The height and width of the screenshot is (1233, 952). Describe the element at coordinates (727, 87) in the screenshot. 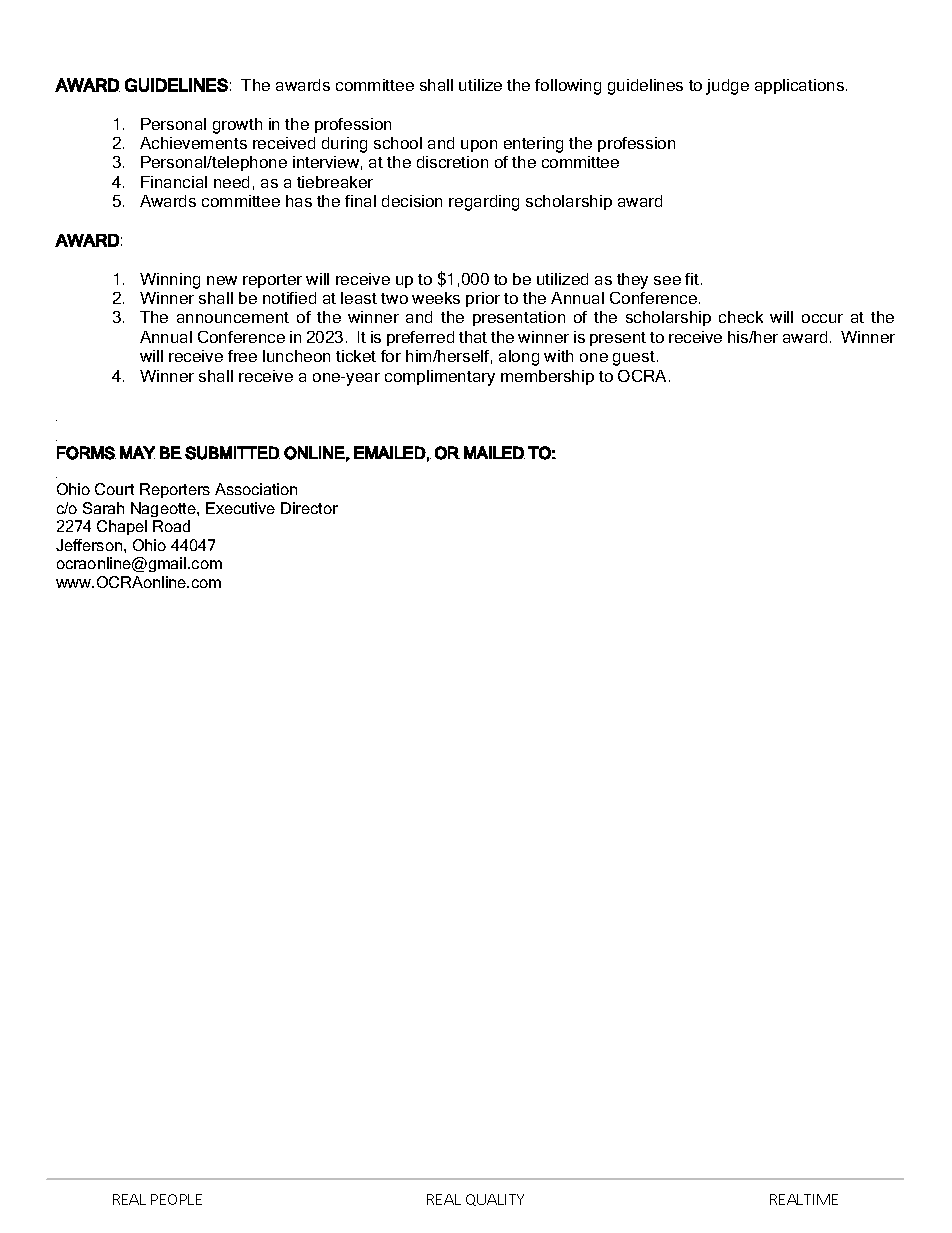

I see `judge` at that location.
